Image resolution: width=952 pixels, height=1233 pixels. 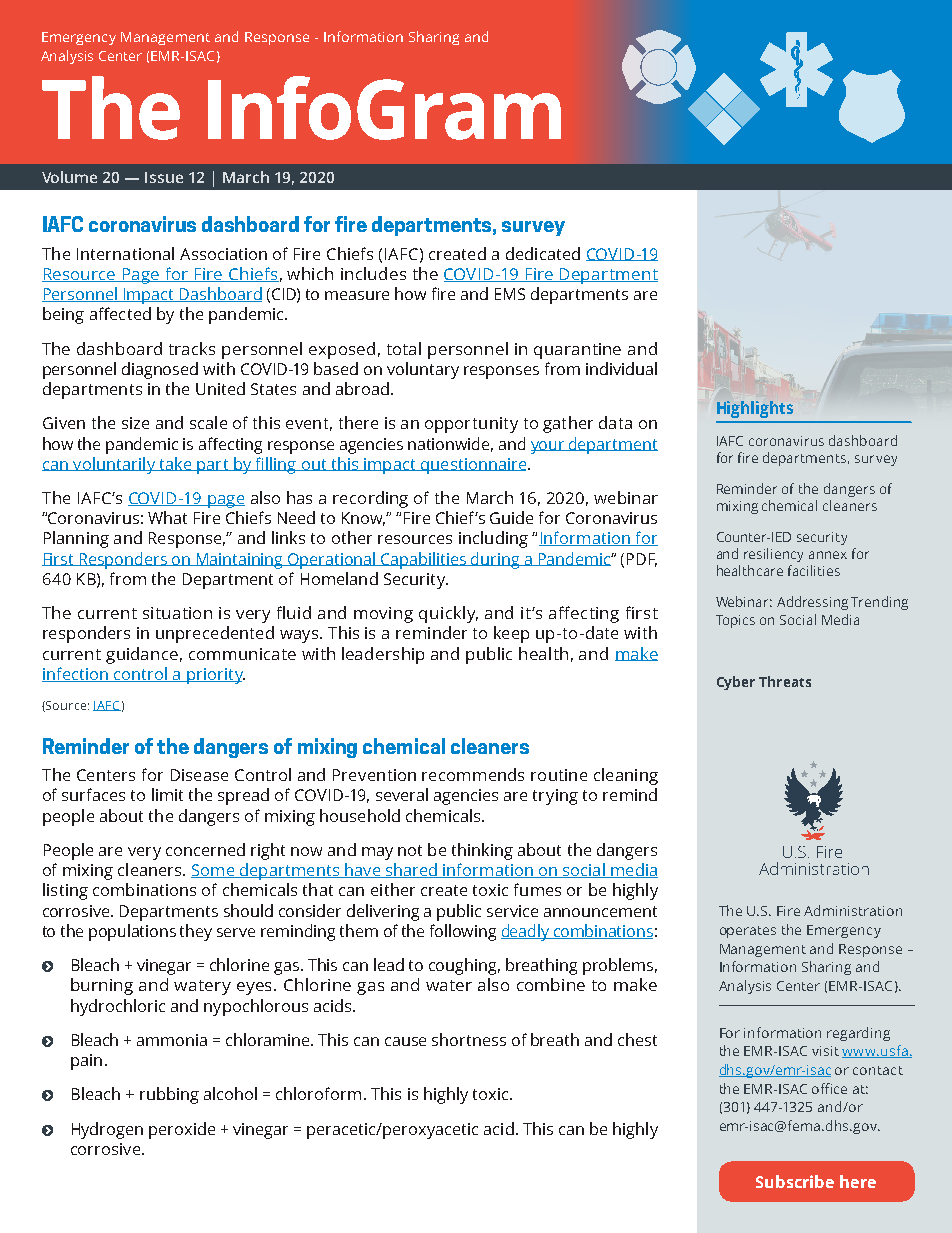 What do you see at coordinates (621, 368) in the document?
I see `individual` at bounding box center [621, 368].
